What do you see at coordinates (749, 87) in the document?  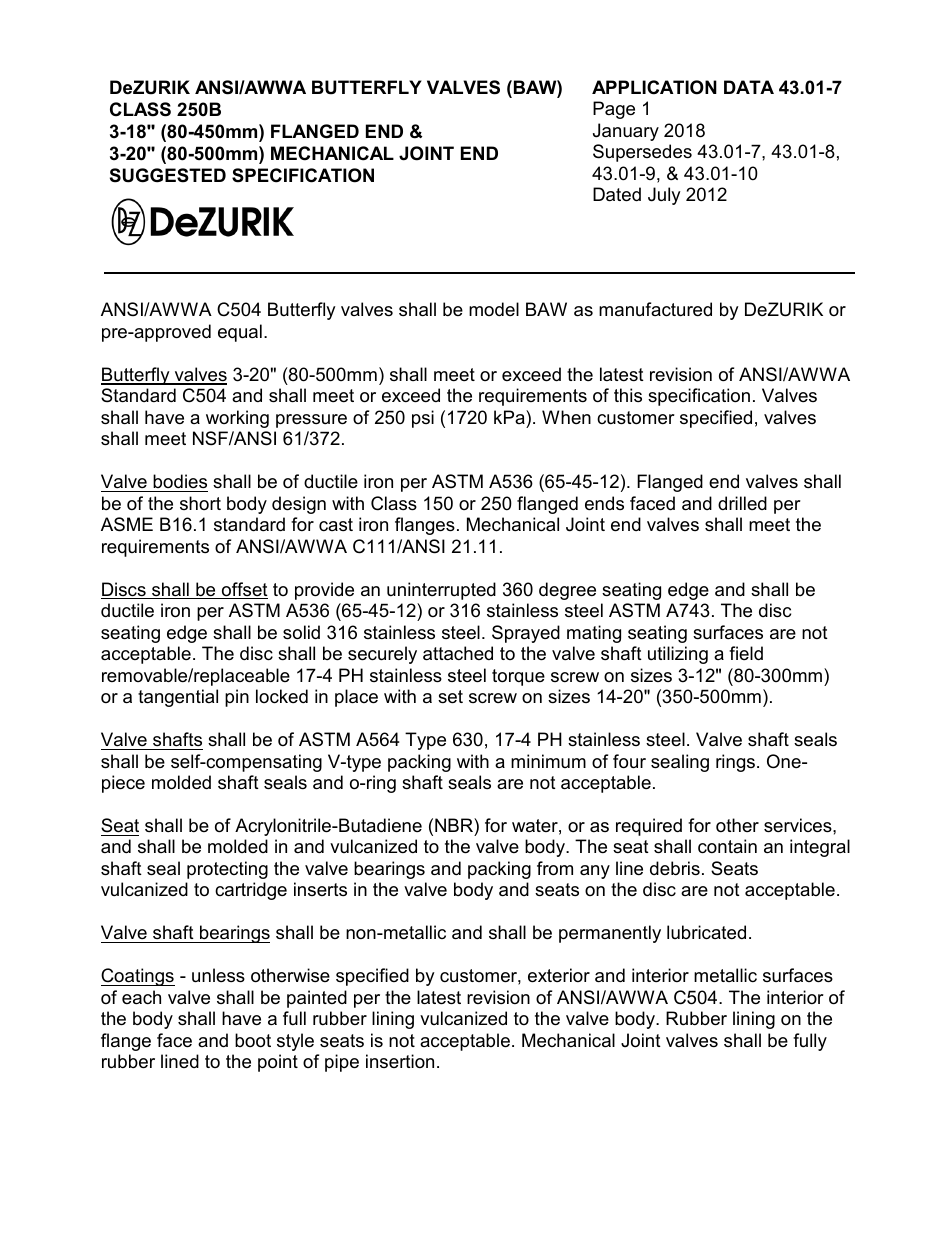 I see `DATA` at bounding box center [749, 87].
